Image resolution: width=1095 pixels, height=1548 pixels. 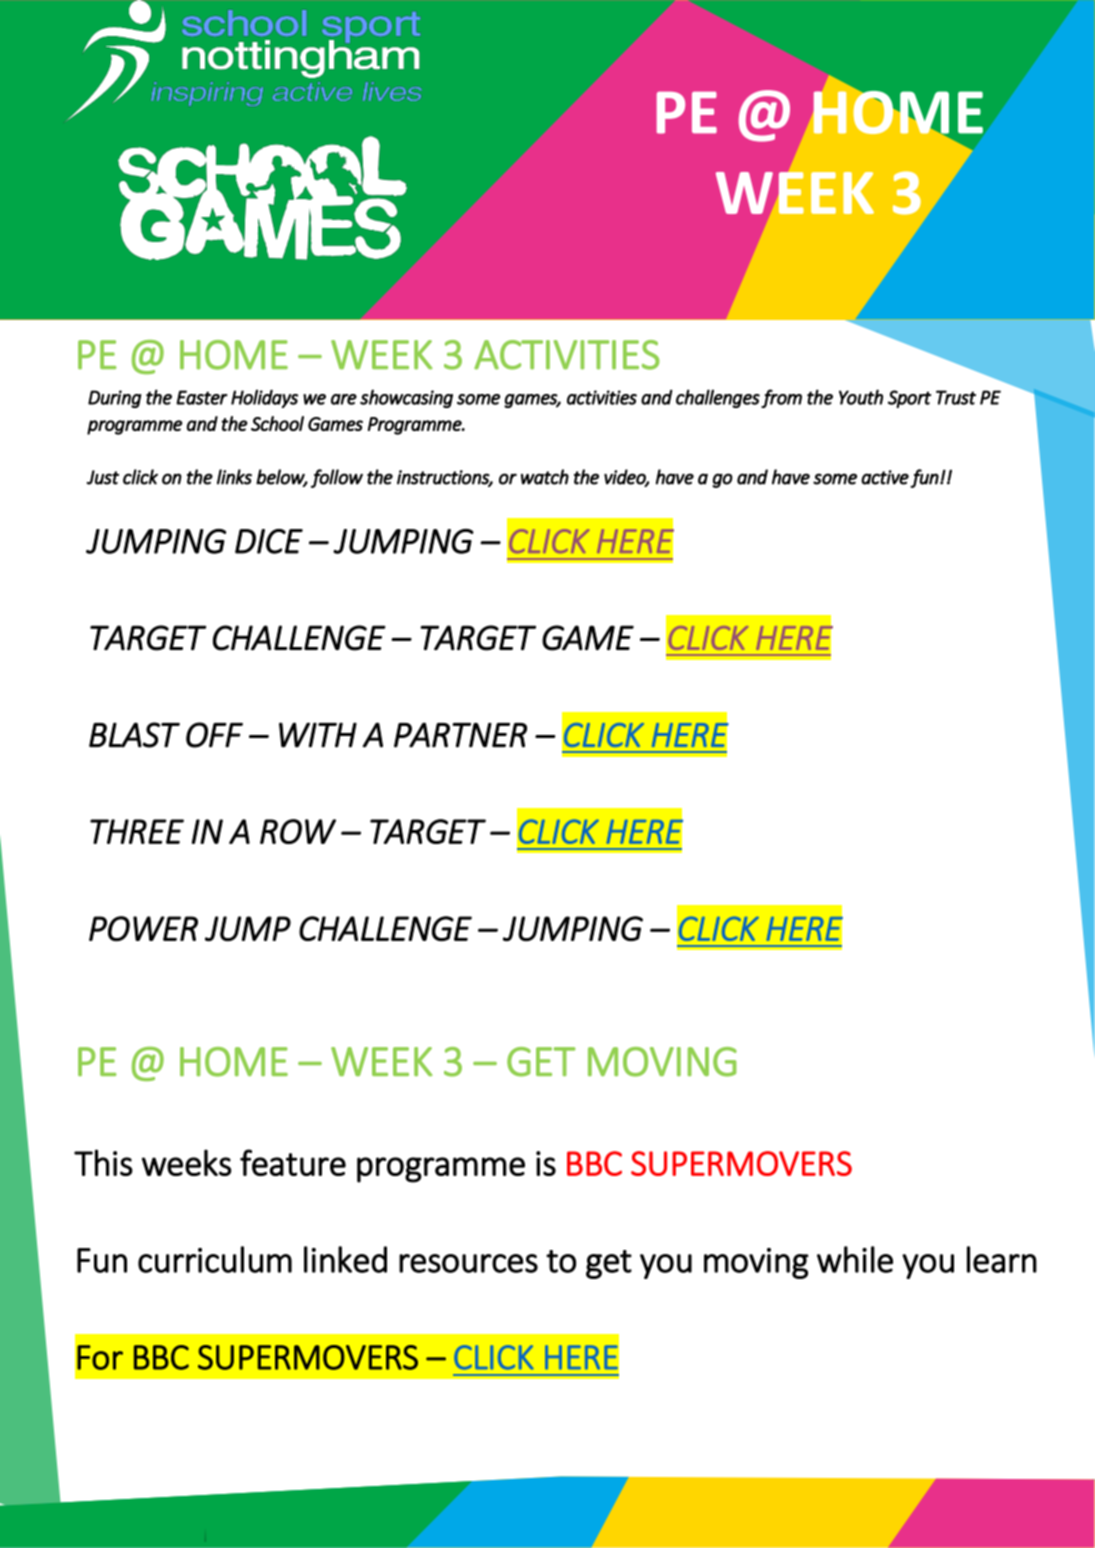 What do you see at coordinates (885, 477) in the page?
I see `active` at bounding box center [885, 477].
